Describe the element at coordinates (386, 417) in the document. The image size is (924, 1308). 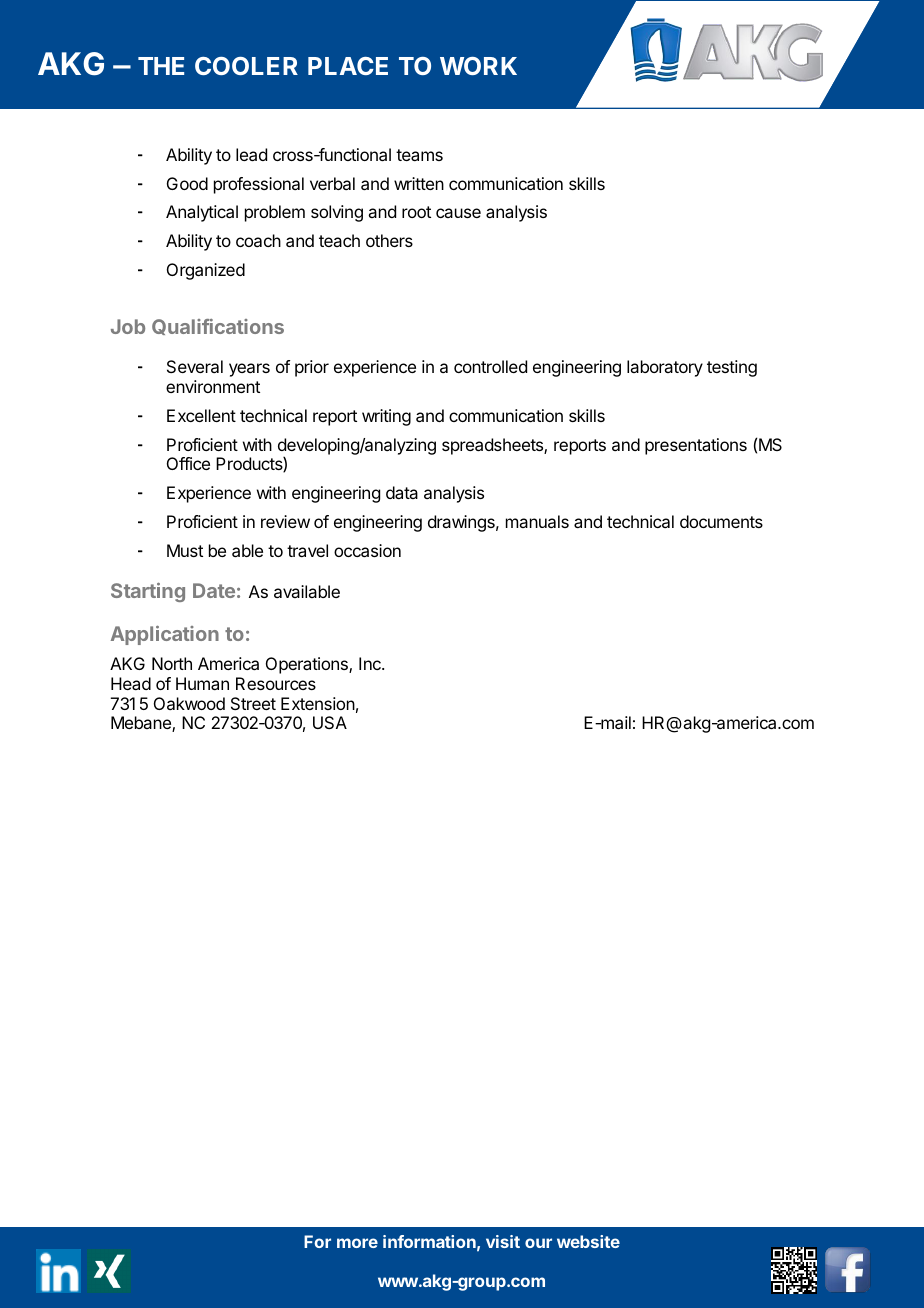
I see `writing` at that location.
